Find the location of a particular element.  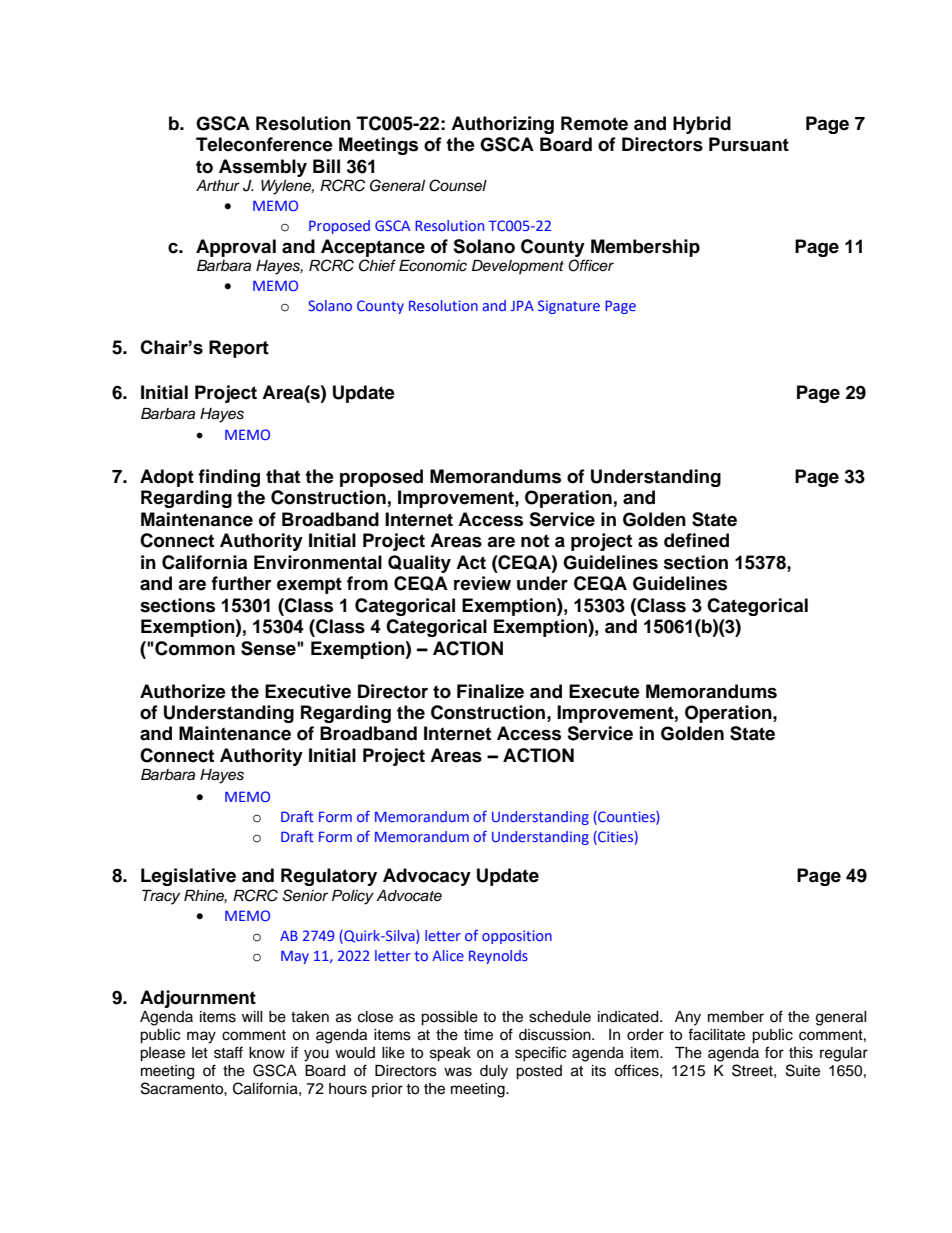

Pursuant is located at coordinates (749, 144).
